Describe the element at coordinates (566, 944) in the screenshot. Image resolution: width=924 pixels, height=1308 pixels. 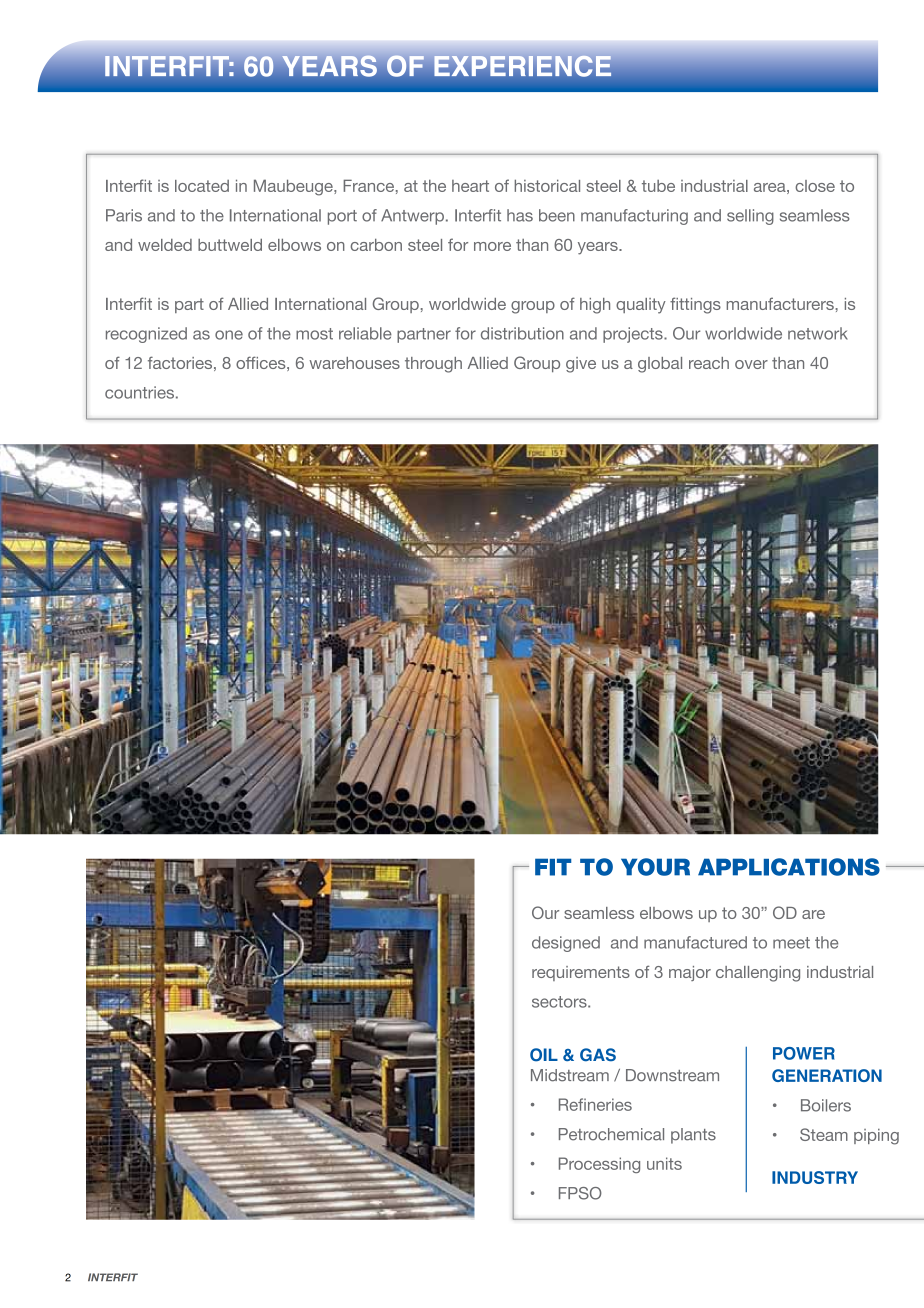
I see `designed` at that location.
